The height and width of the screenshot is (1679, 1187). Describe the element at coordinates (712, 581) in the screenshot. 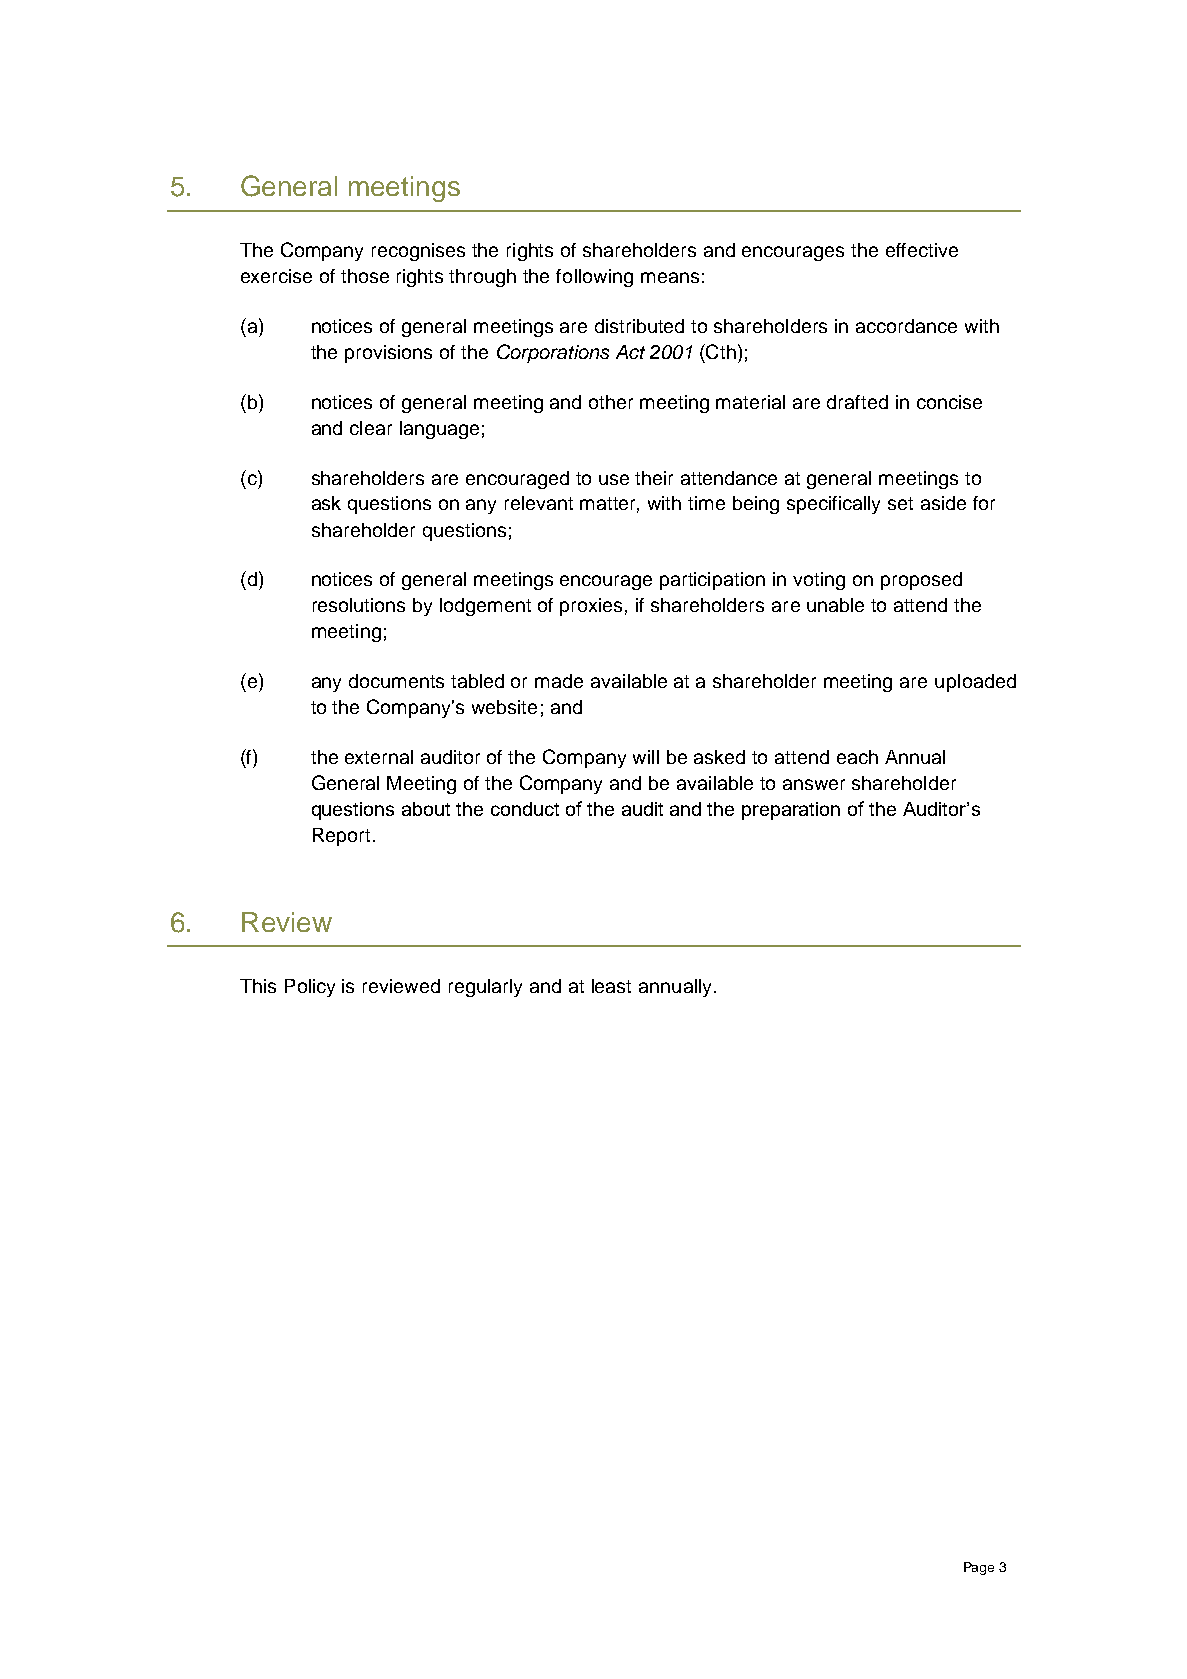

I see `participation` at that location.
